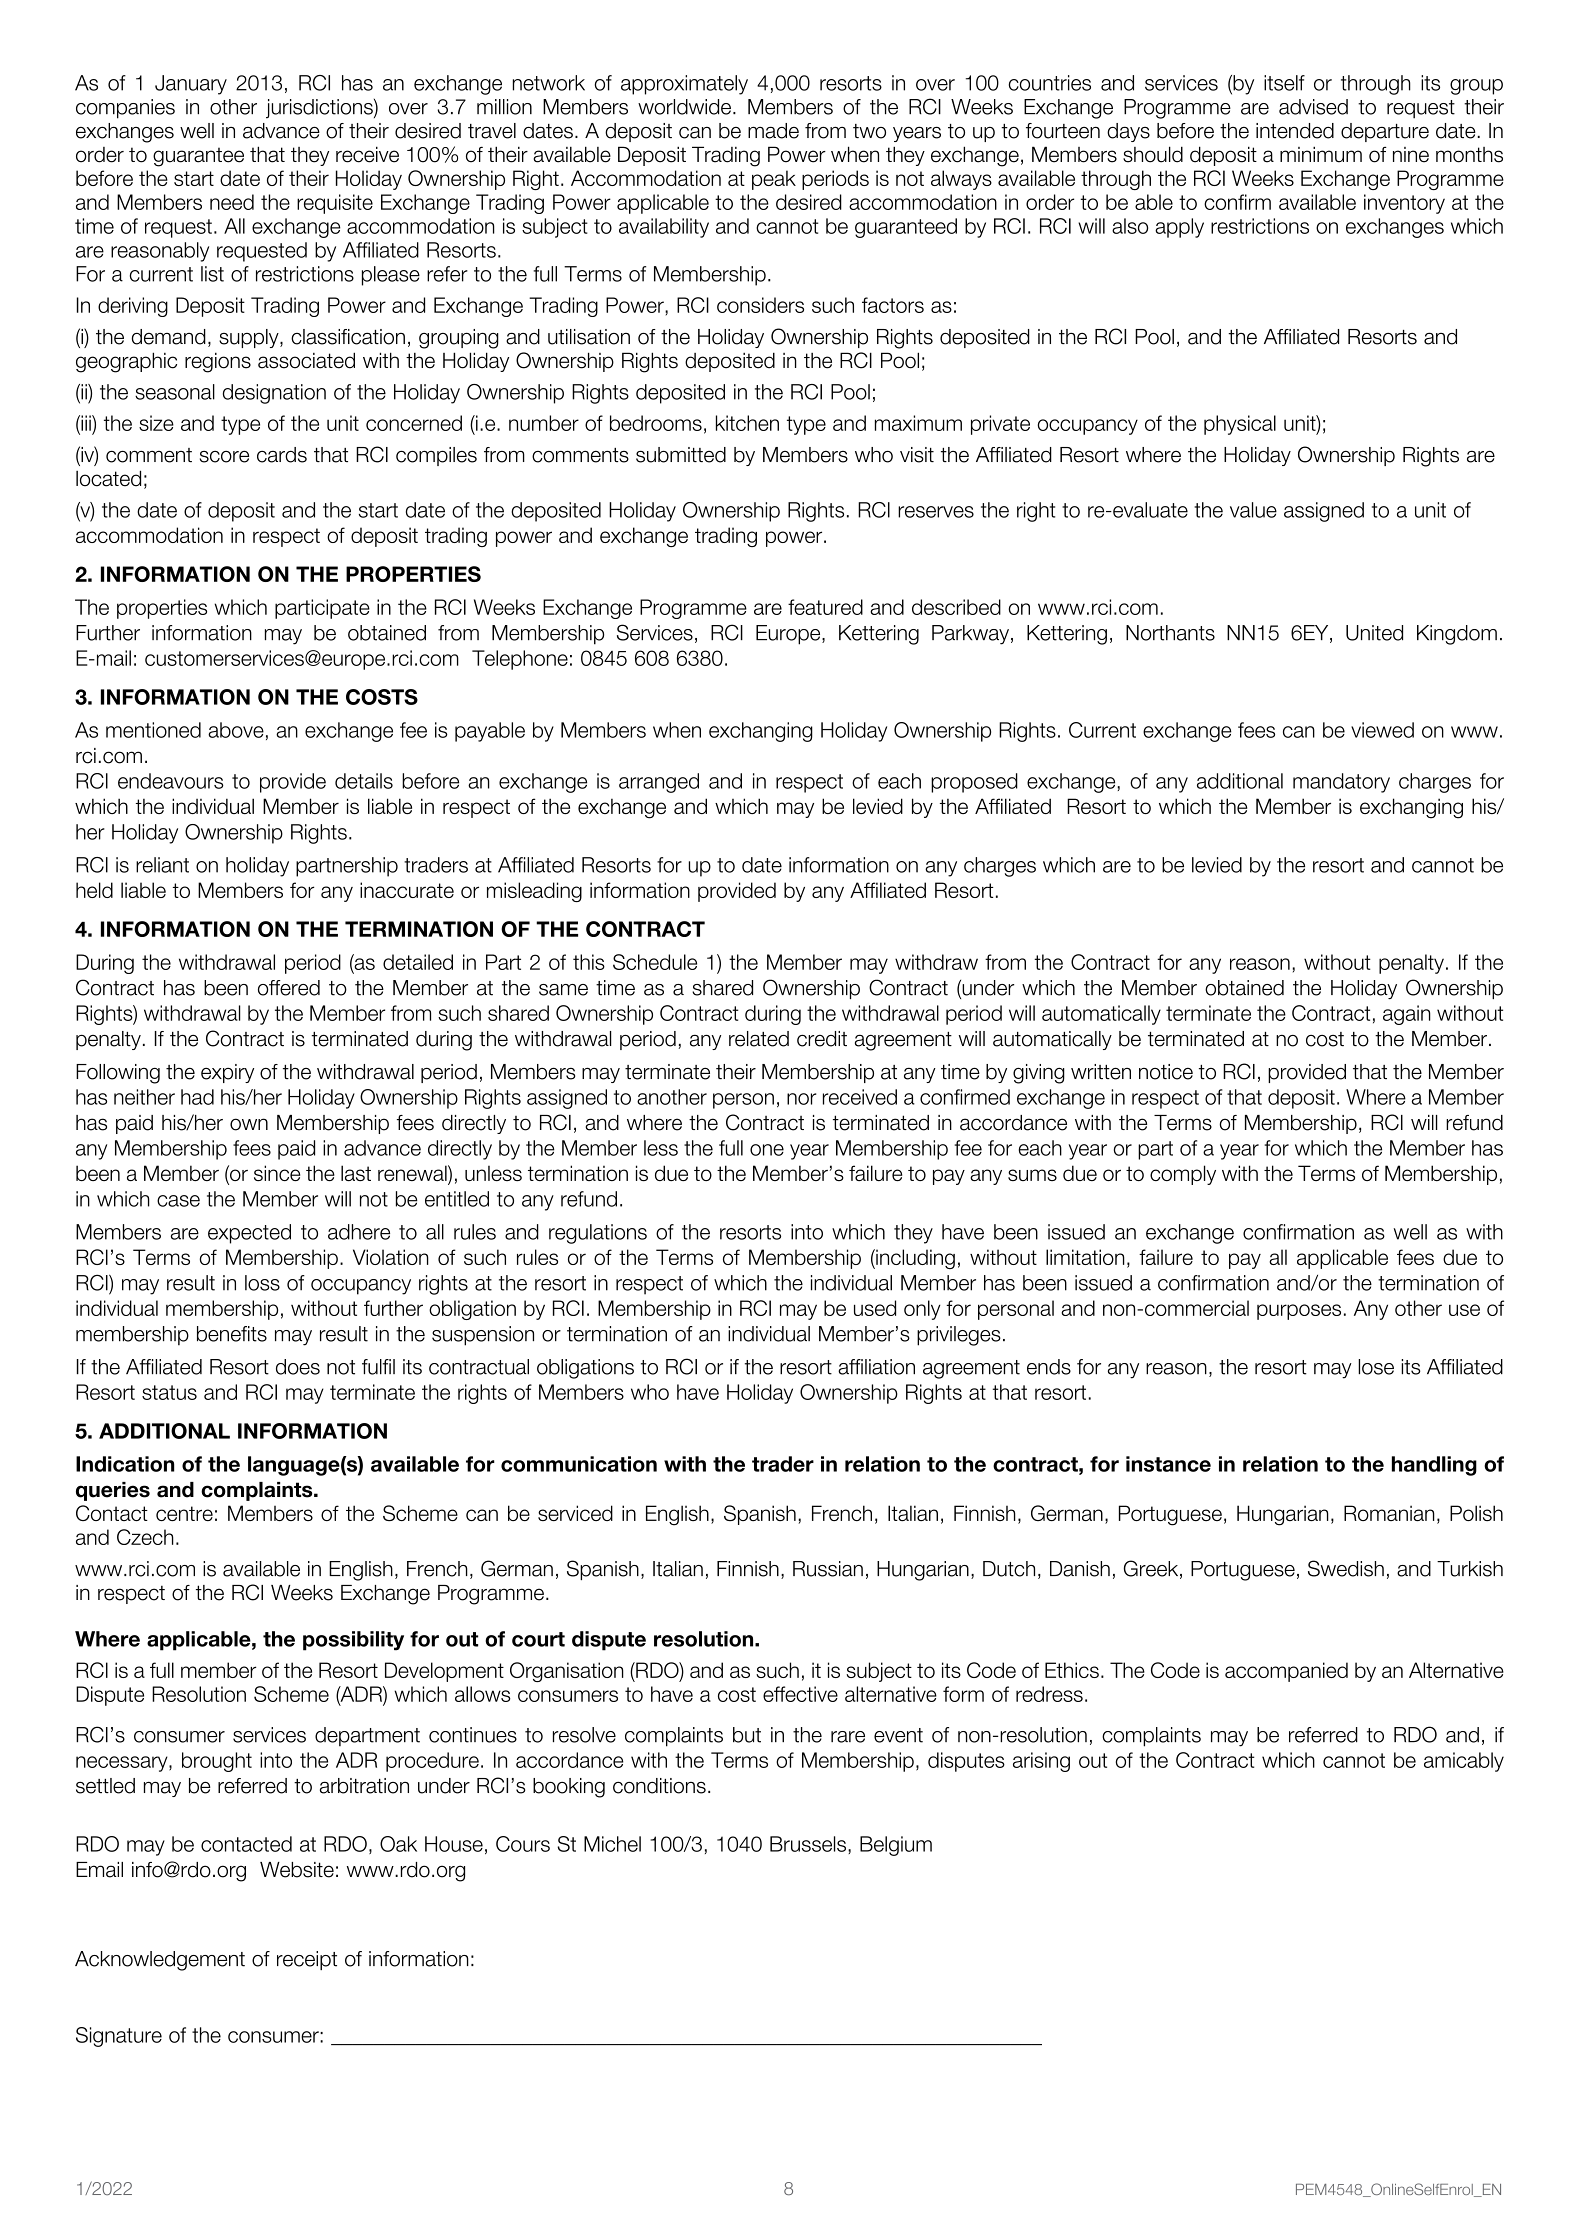 The image size is (1579, 2233). I want to click on again, so click(1407, 1015).
